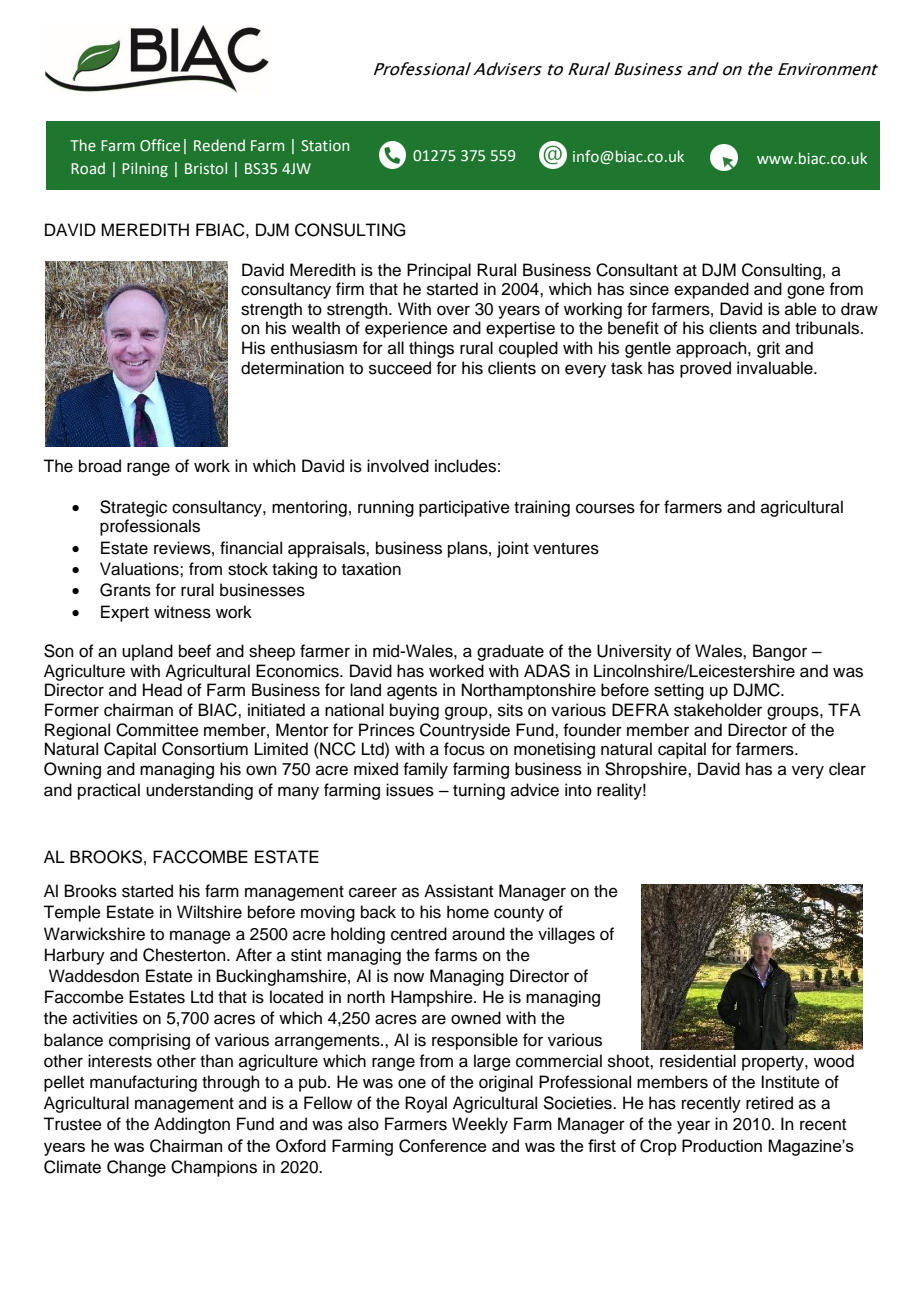 The image size is (924, 1308). Describe the element at coordinates (160, 145) in the image. I see `Office` at that location.
